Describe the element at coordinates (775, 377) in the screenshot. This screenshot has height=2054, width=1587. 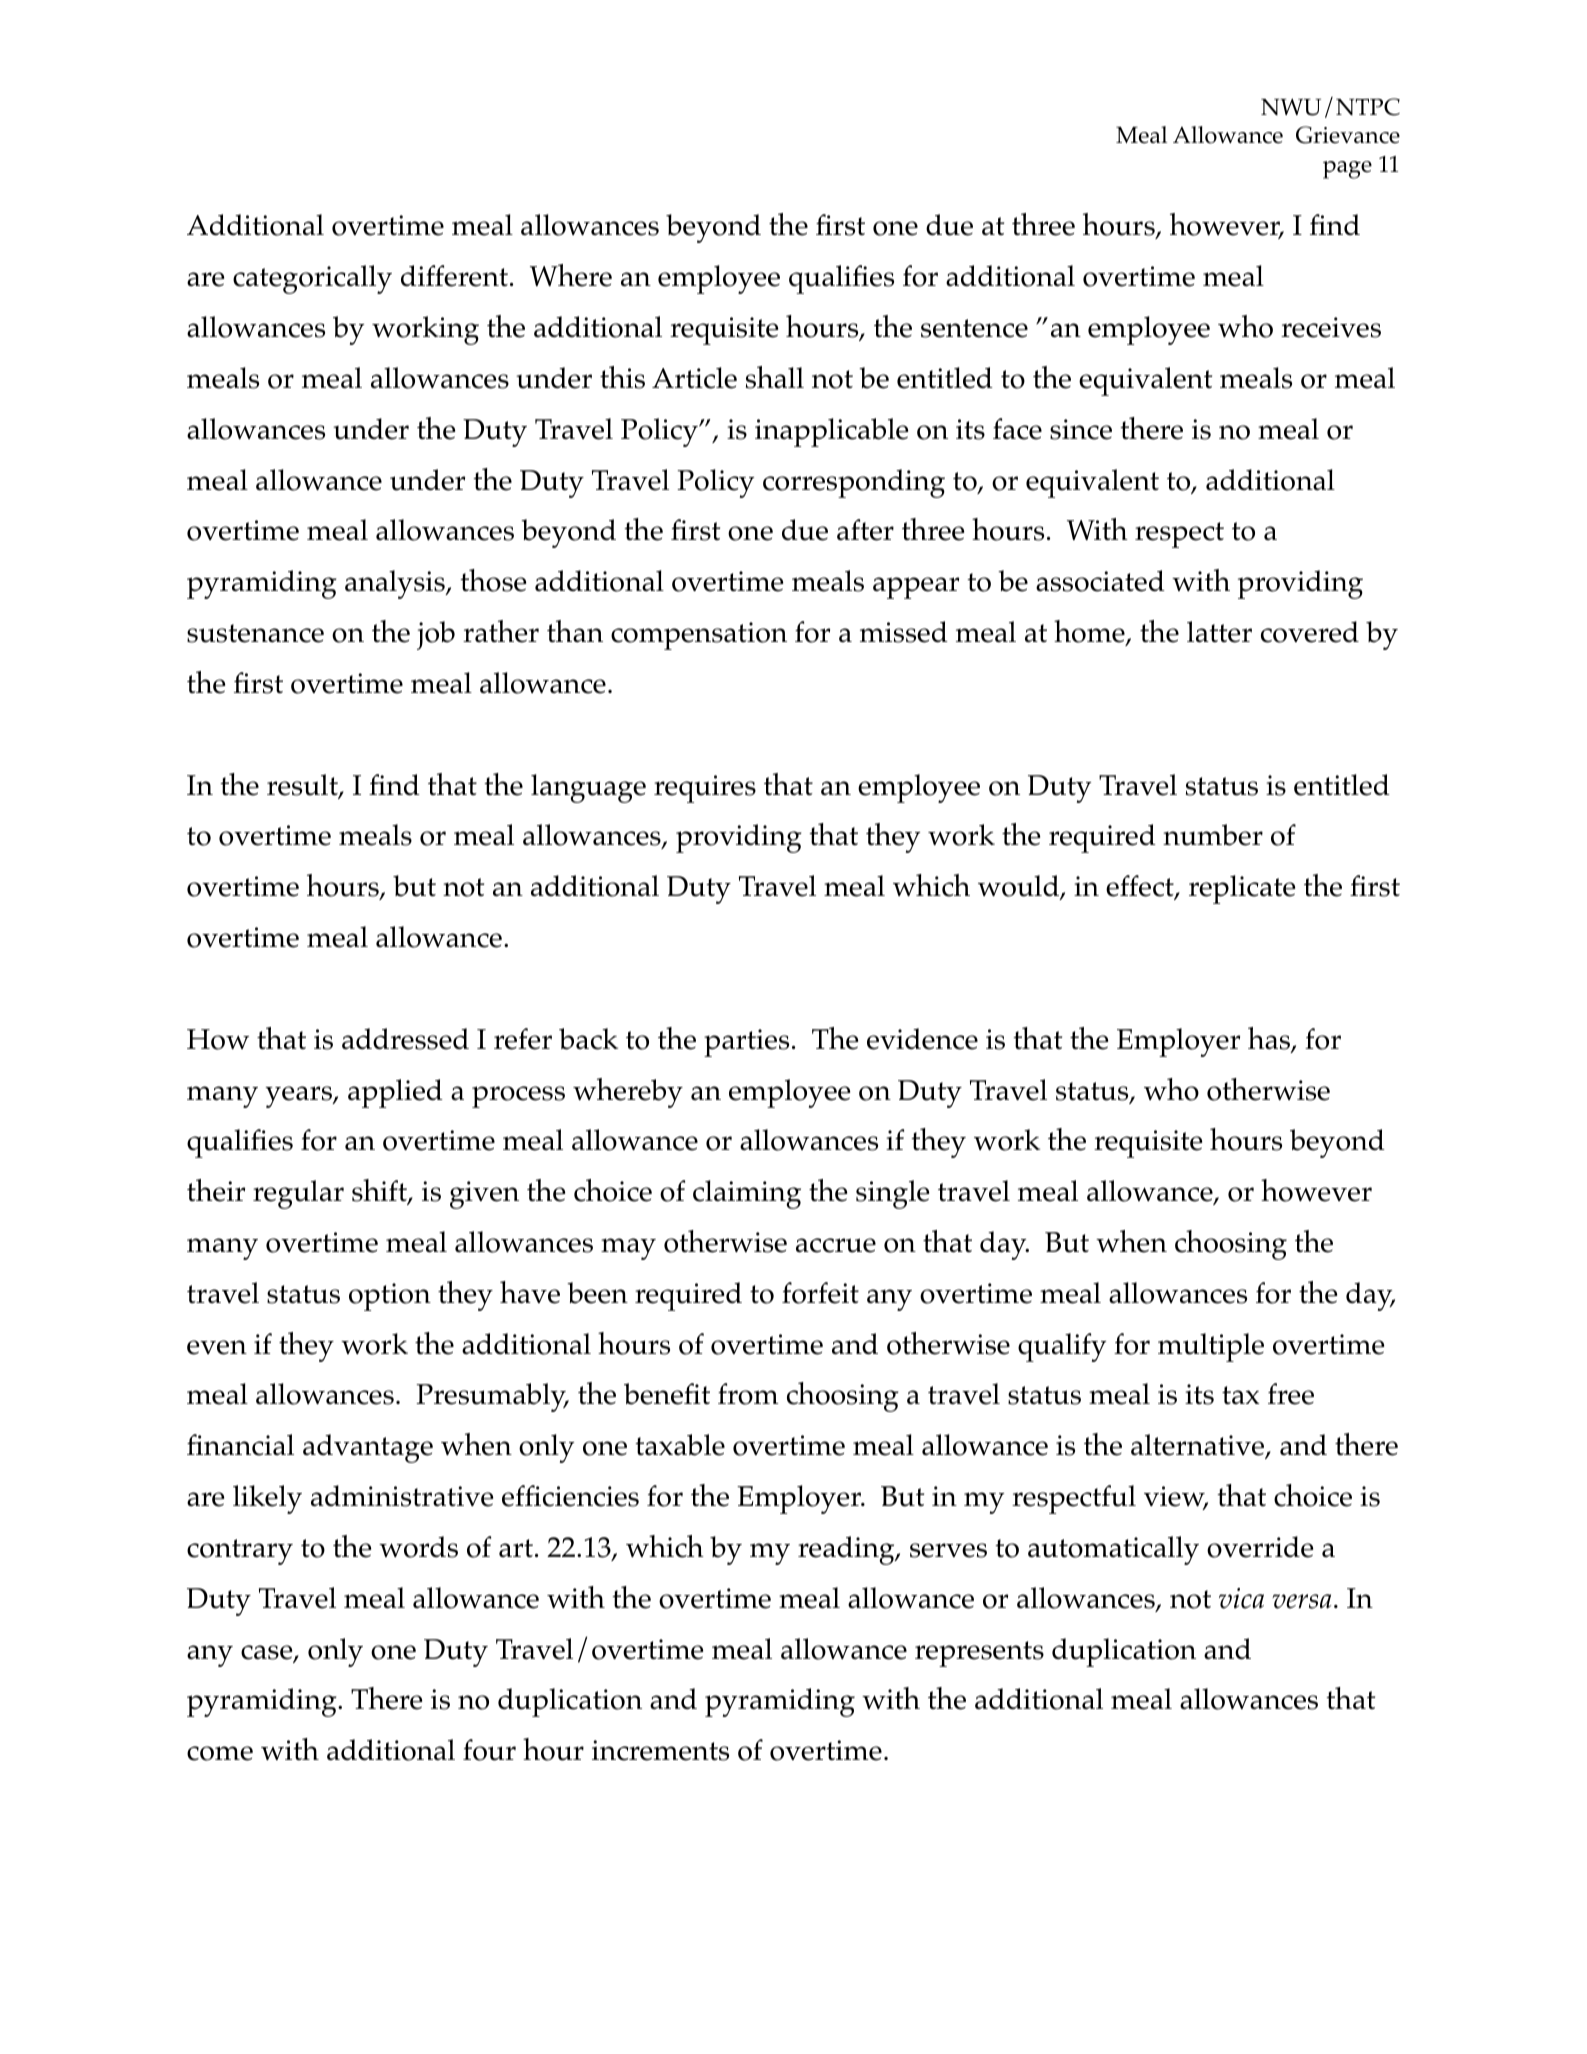
I see `shall` at that location.
